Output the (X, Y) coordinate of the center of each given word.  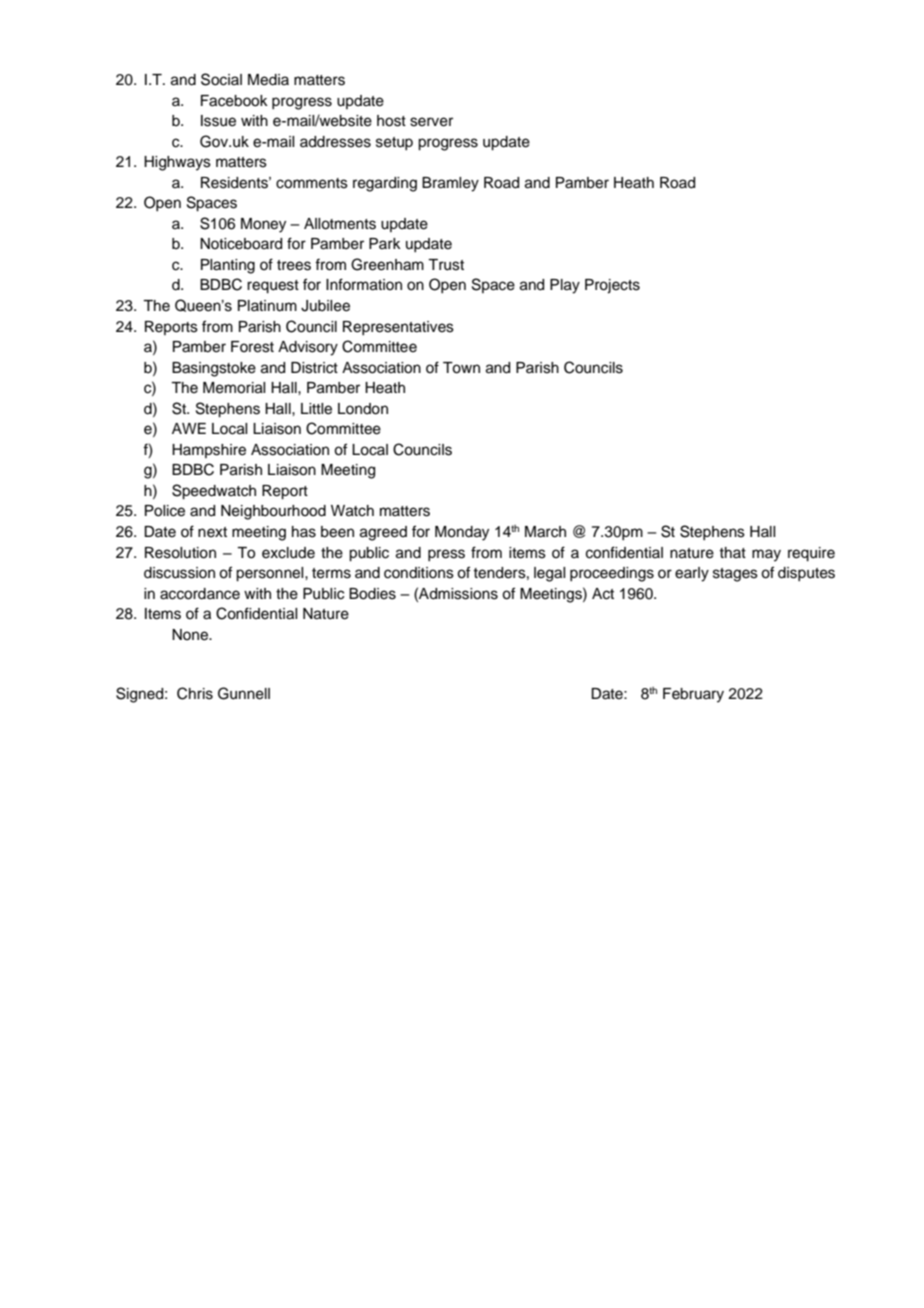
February (693, 695)
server (431, 122)
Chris (195, 693)
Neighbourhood (273, 512)
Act (603, 594)
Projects (612, 286)
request (273, 287)
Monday (462, 533)
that (732, 552)
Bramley (450, 184)
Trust (446, 265)
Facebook (234, 101)
